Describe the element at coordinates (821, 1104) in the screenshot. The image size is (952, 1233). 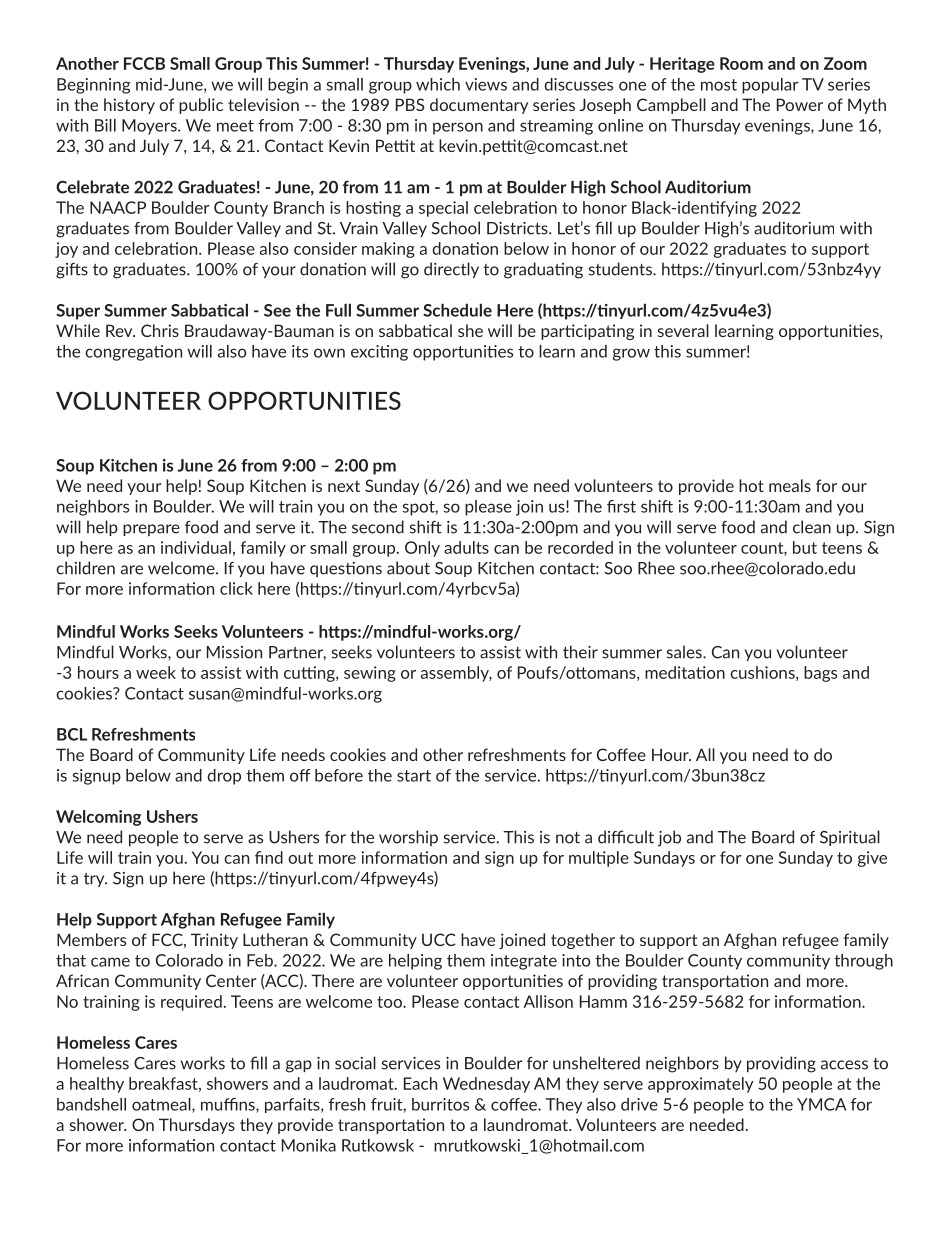
I see `YMCA` at that location.
